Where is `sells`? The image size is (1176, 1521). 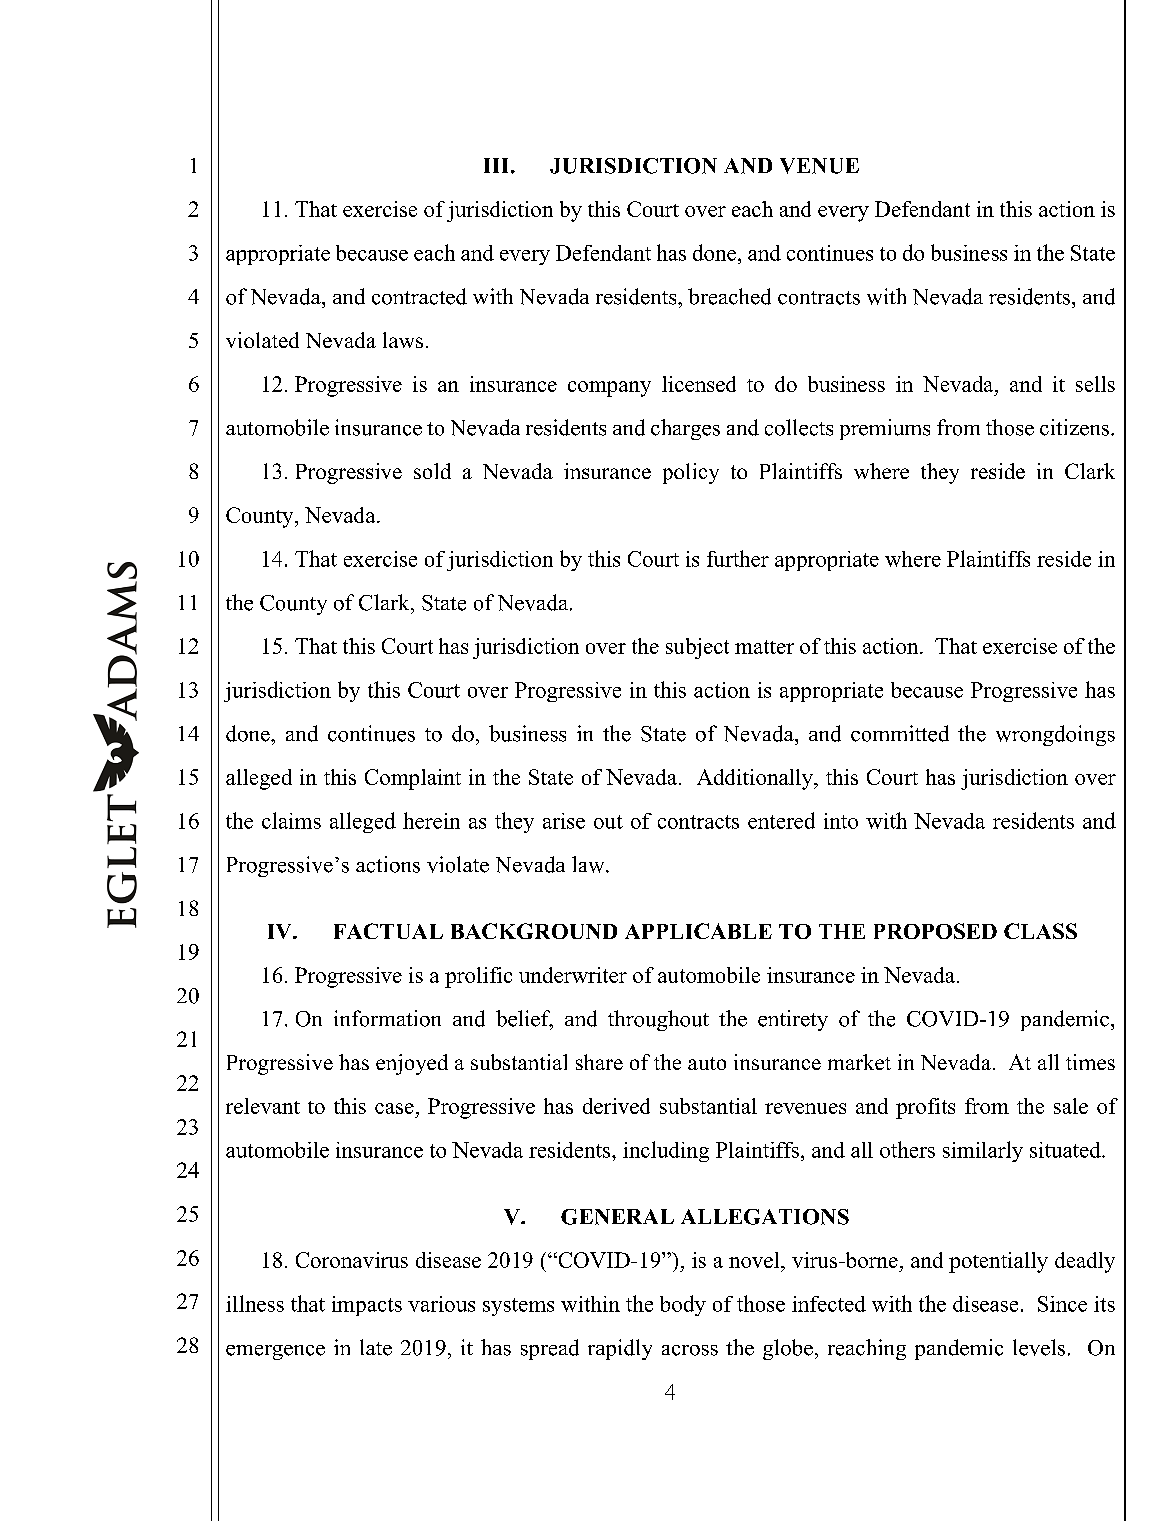
sells is located at coordinates (1095, 384).
